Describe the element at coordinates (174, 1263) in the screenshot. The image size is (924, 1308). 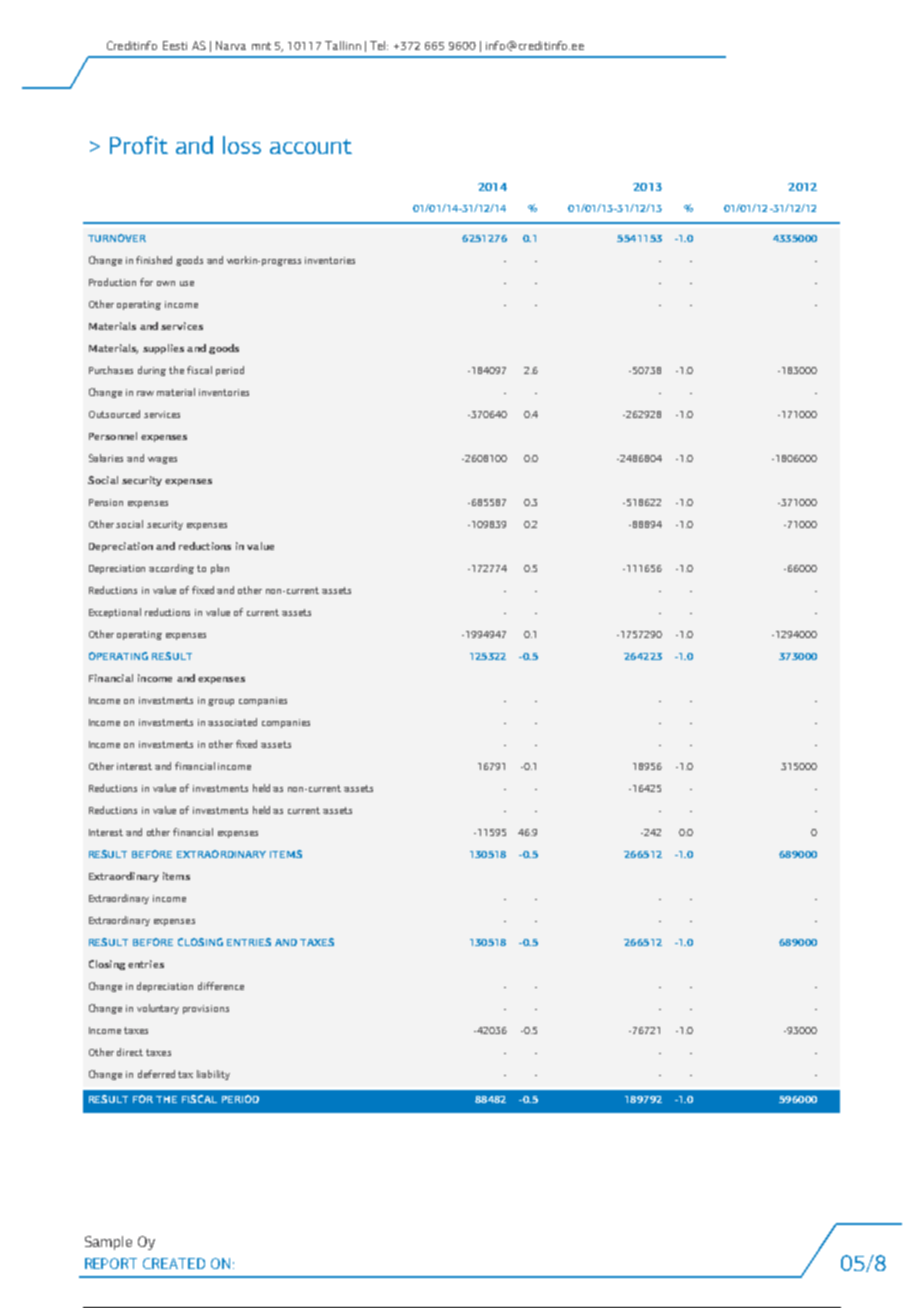
I see `CREATED` at that location.
